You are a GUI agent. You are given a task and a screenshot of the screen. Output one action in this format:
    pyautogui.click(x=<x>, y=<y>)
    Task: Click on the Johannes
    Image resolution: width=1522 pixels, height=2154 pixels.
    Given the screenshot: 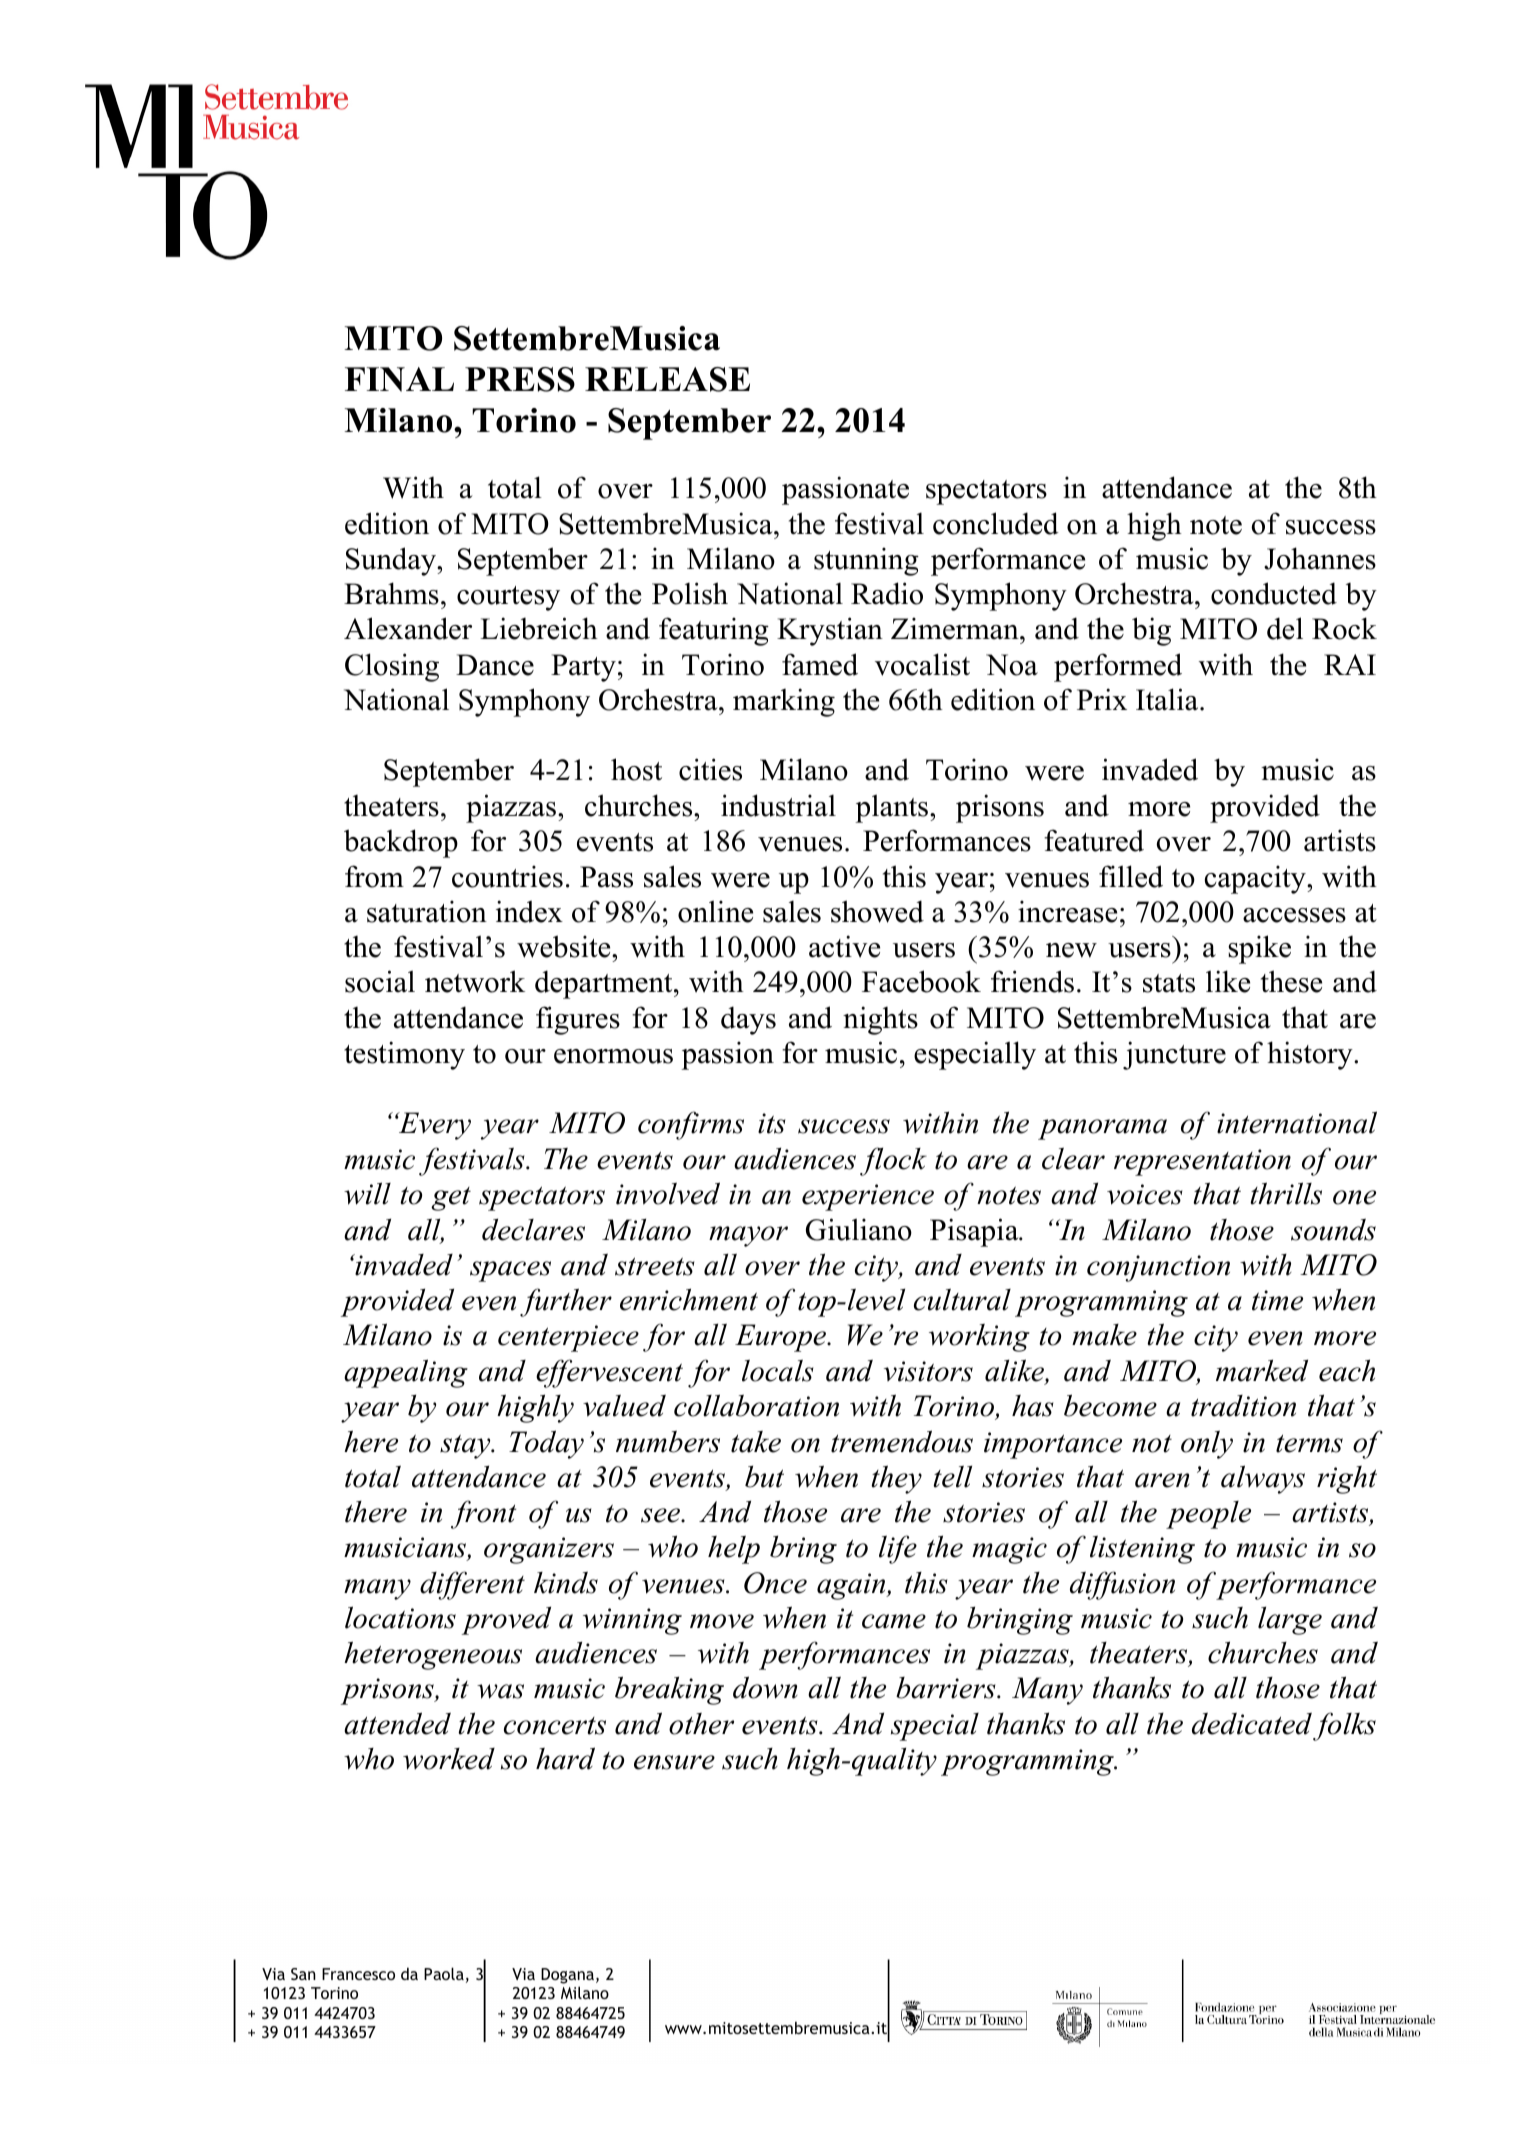 What is the action you would take?
    pyautogui.click(x=1320, y=558)
